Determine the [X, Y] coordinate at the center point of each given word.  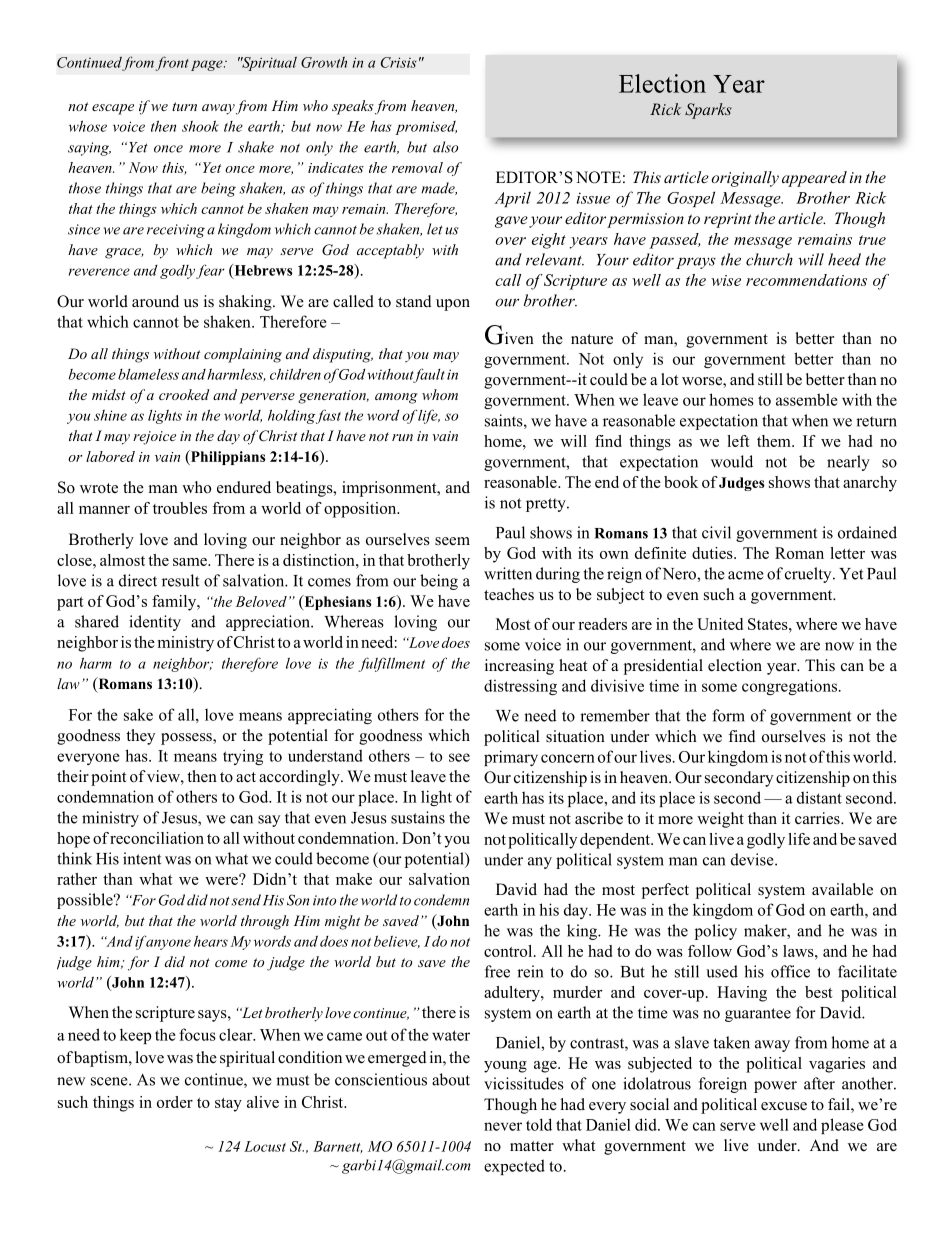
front [172, 63]
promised [426, 128]
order [175, 1102]
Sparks [708, 111]
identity [155, 623]
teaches [509, 594]
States [769, 624]
